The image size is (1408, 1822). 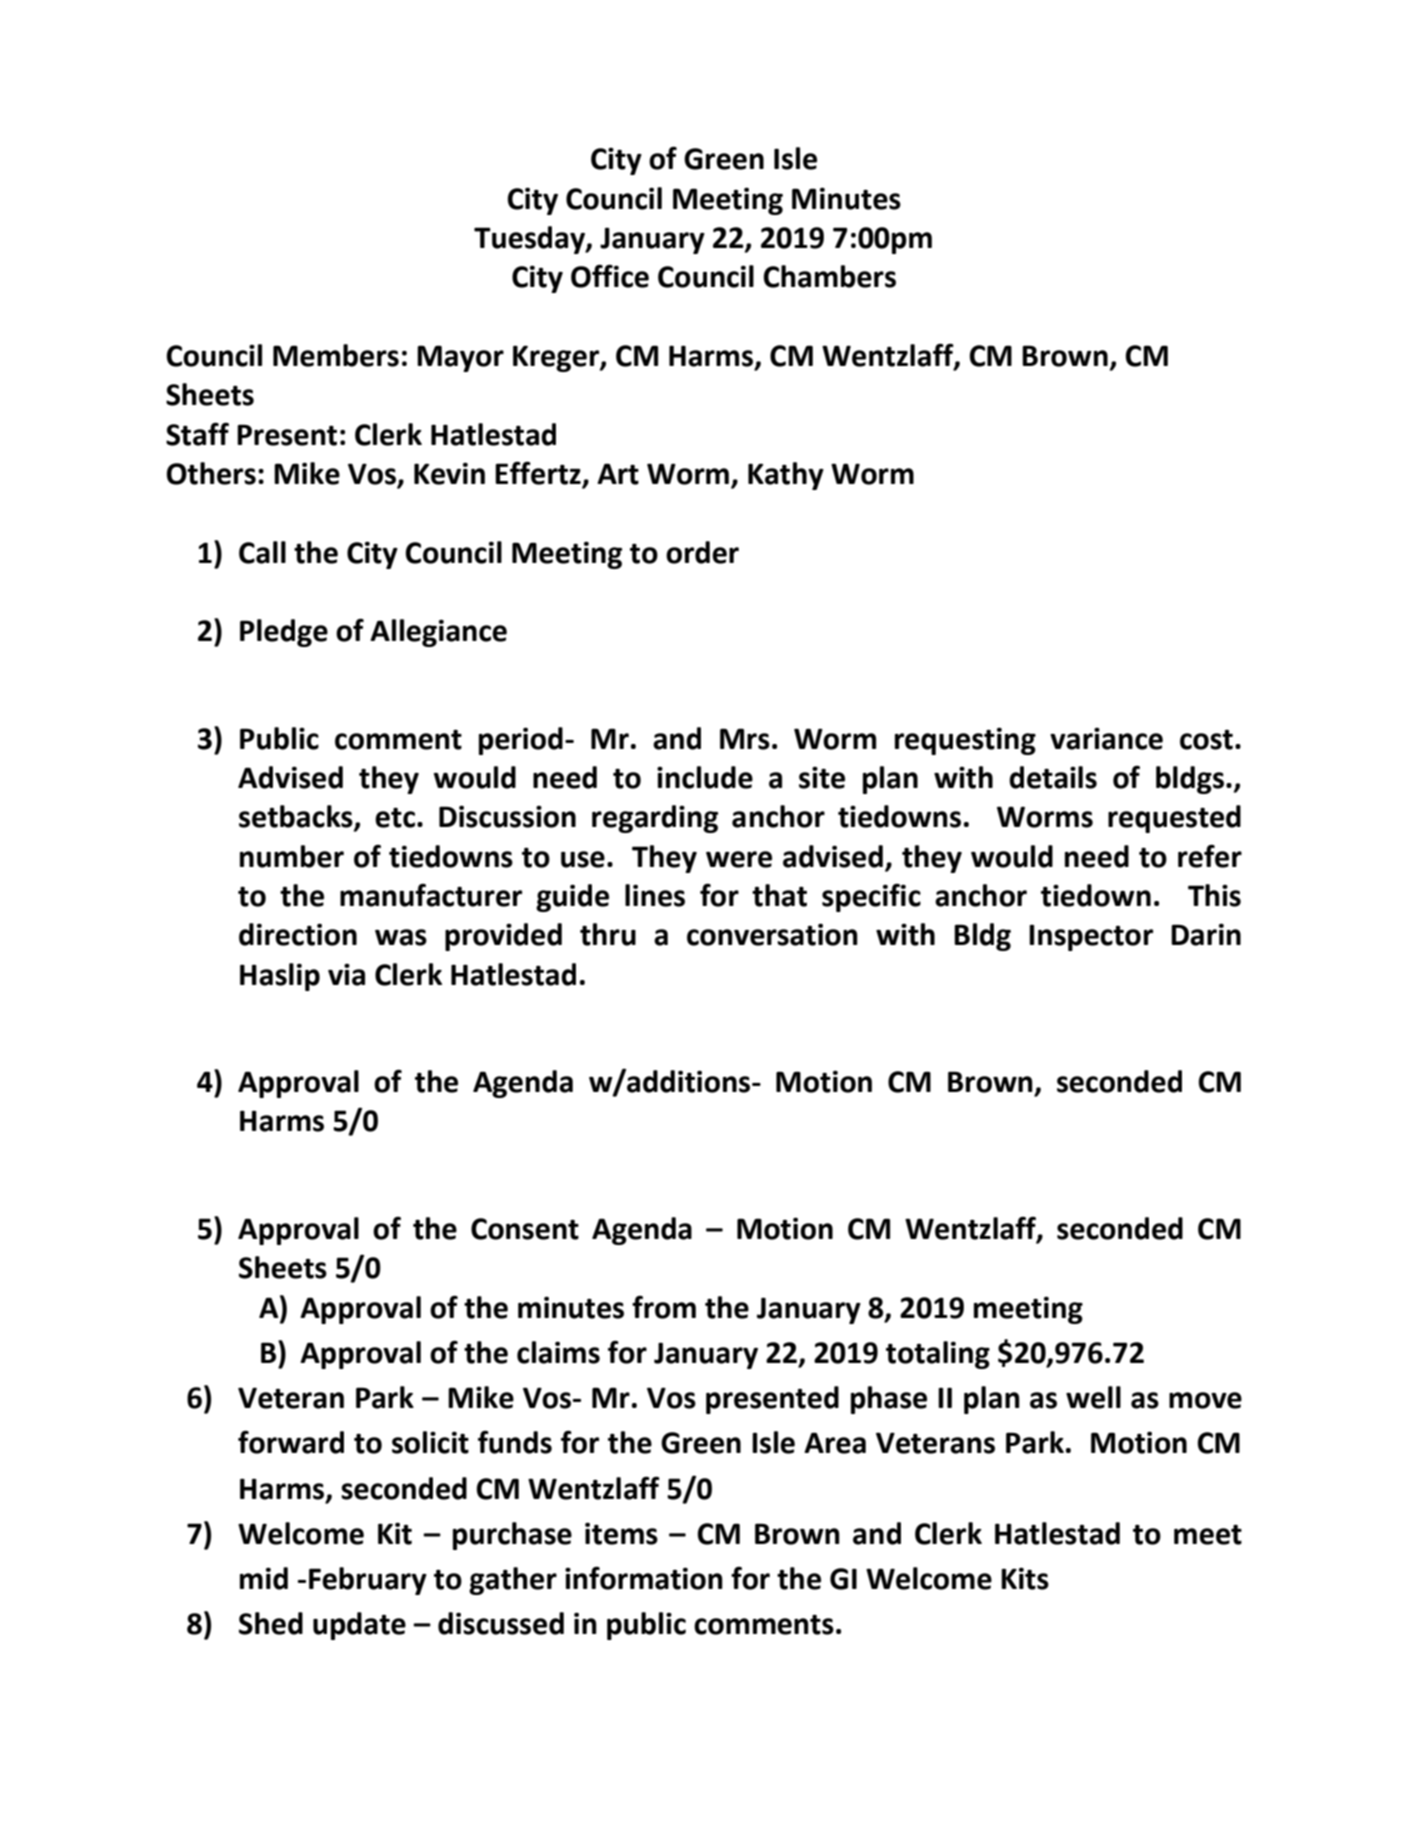 I want to click on setbacks, so click(x=297, y=817).
